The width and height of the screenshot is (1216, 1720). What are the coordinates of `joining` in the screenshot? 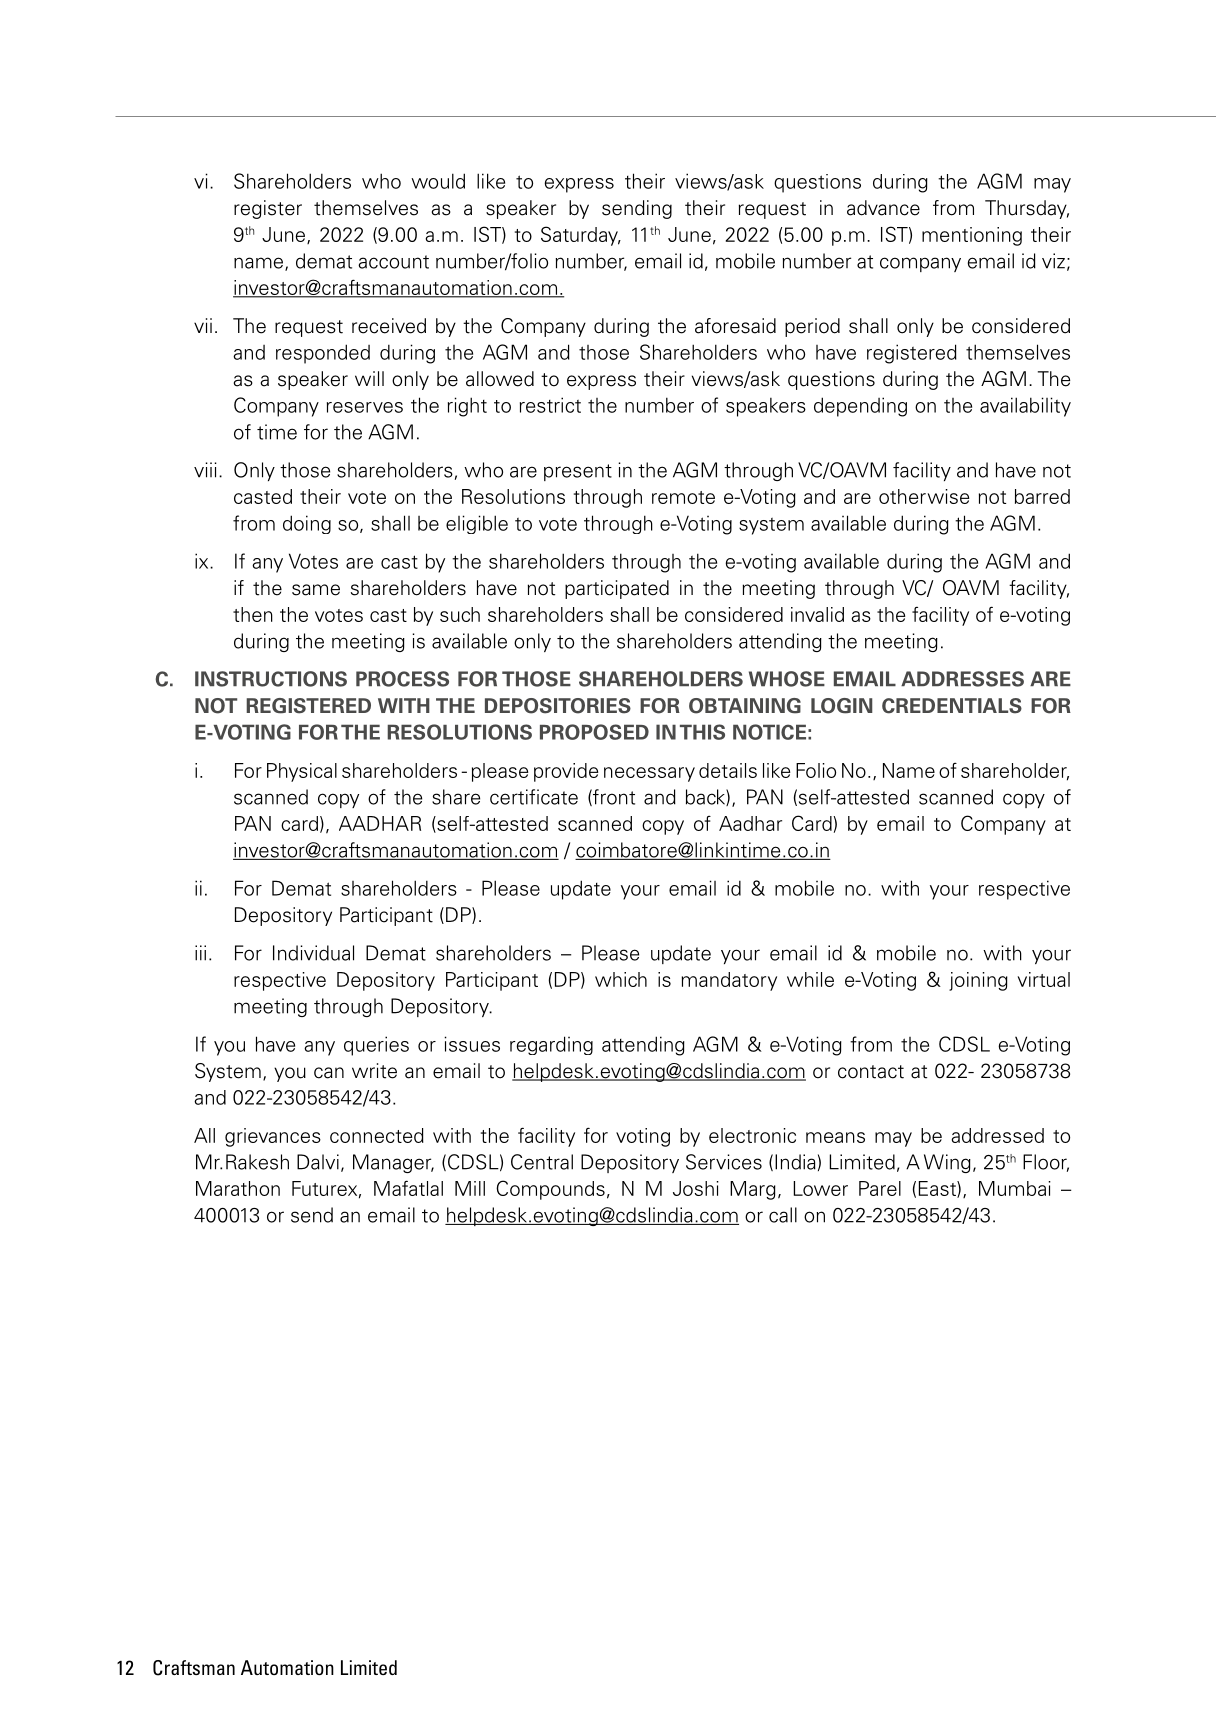 It's located at (978, 981).
